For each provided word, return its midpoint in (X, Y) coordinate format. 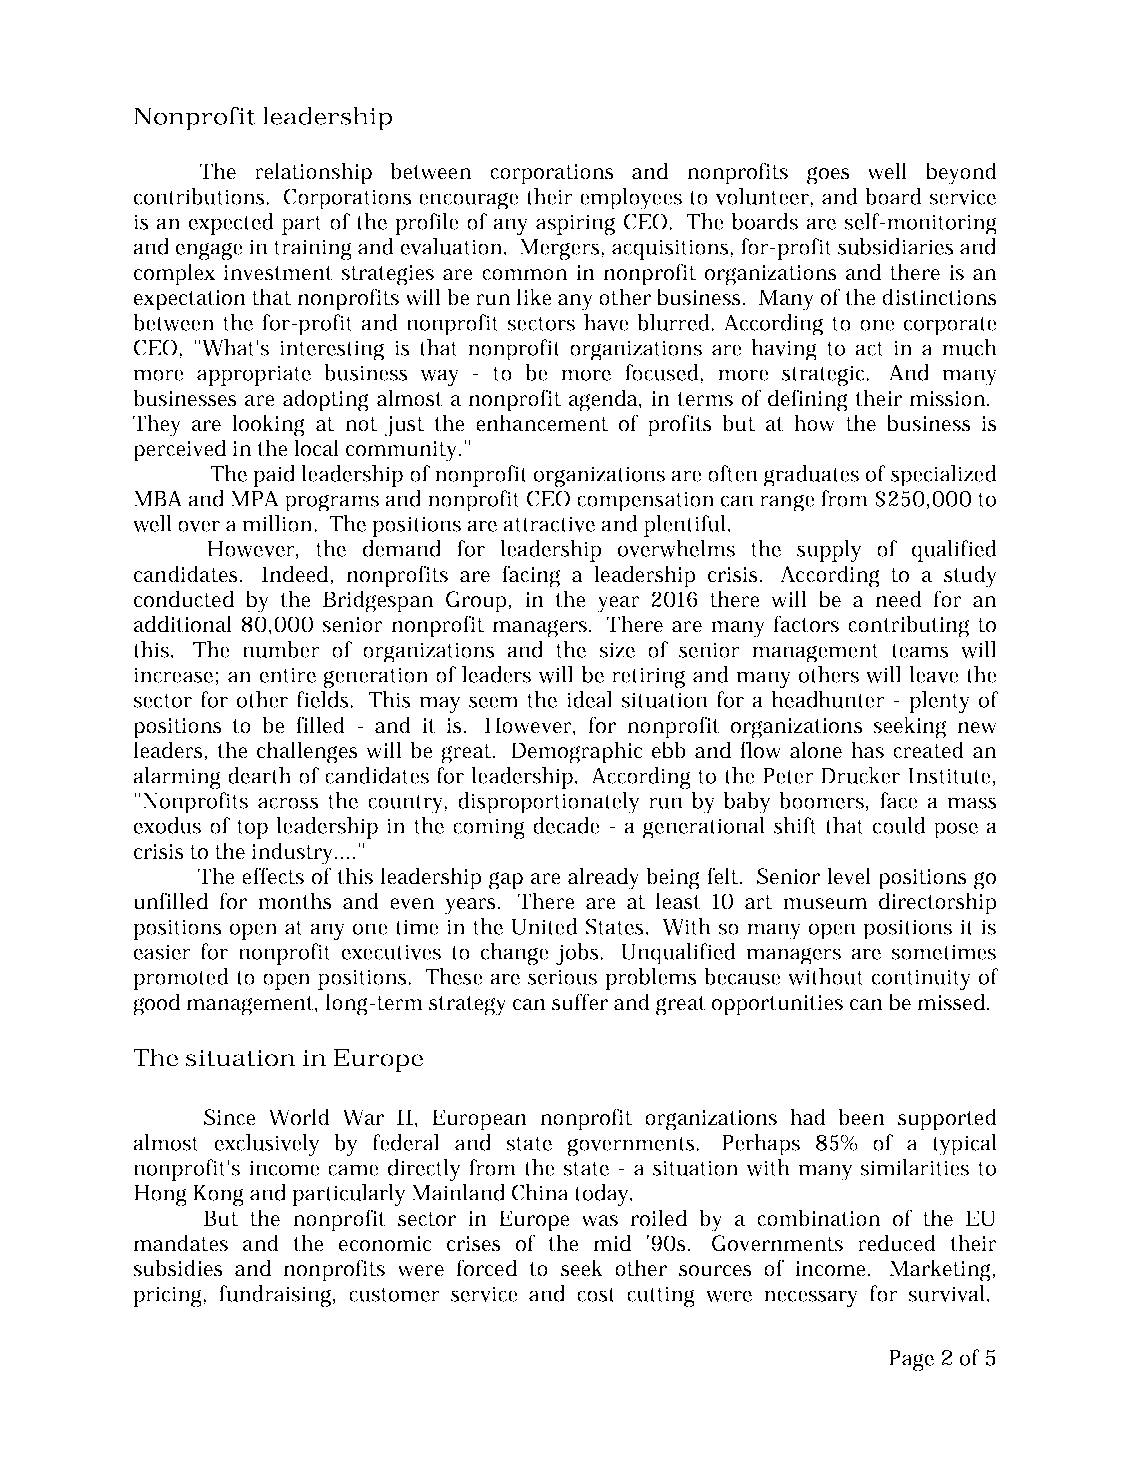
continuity (921, 979)
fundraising (277, 1296)
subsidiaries (896, 246)
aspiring (575, 224)
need (898, 599)
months (295, 901)
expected (231, 224)
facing (531, 576)
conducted (184, 599)
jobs (579, 954)
